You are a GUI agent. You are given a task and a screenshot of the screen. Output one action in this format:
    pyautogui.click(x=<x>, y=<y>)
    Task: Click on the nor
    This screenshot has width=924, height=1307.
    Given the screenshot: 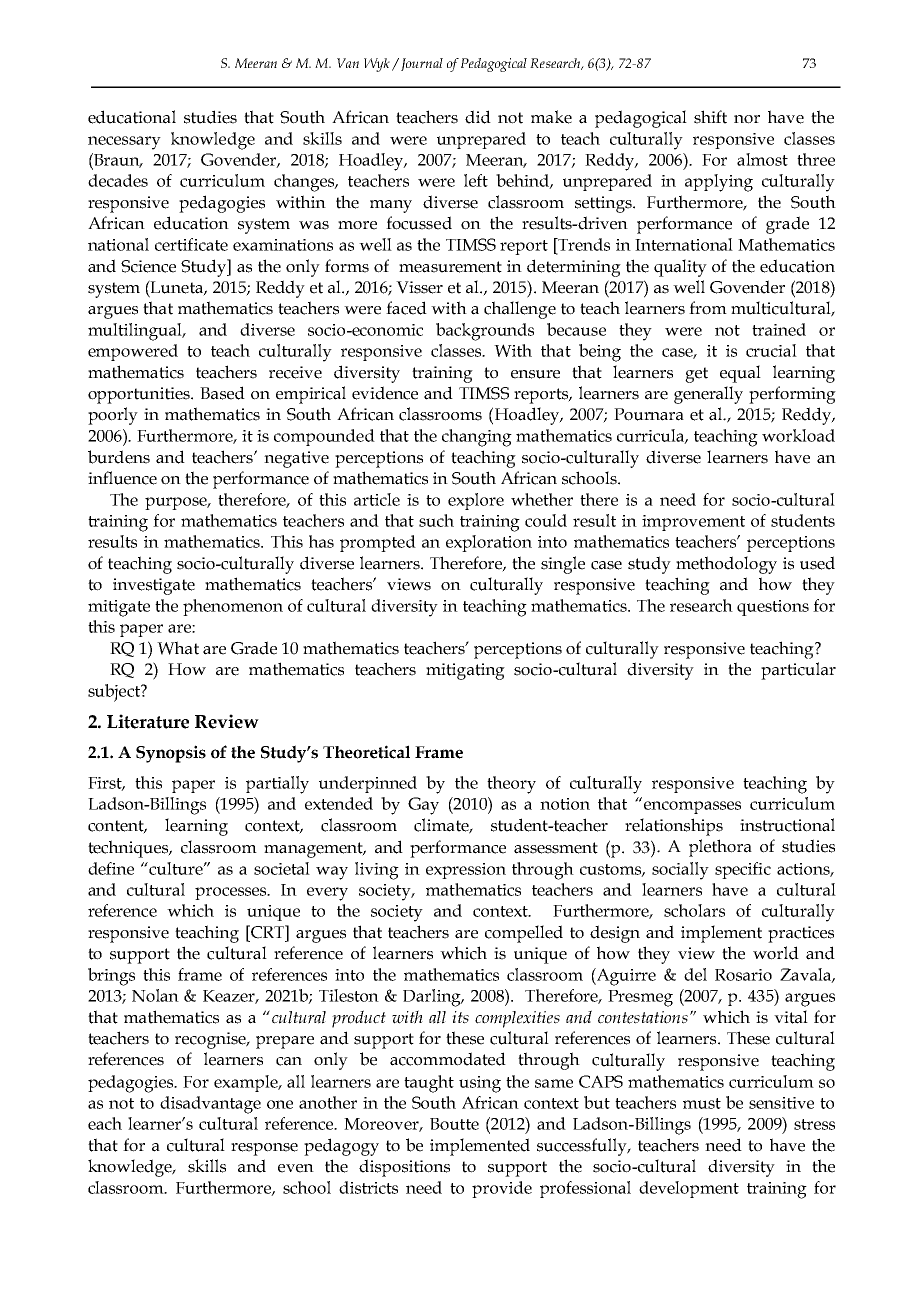 What is the action you would take?
    pyautogui.click(x=747, y=119)
